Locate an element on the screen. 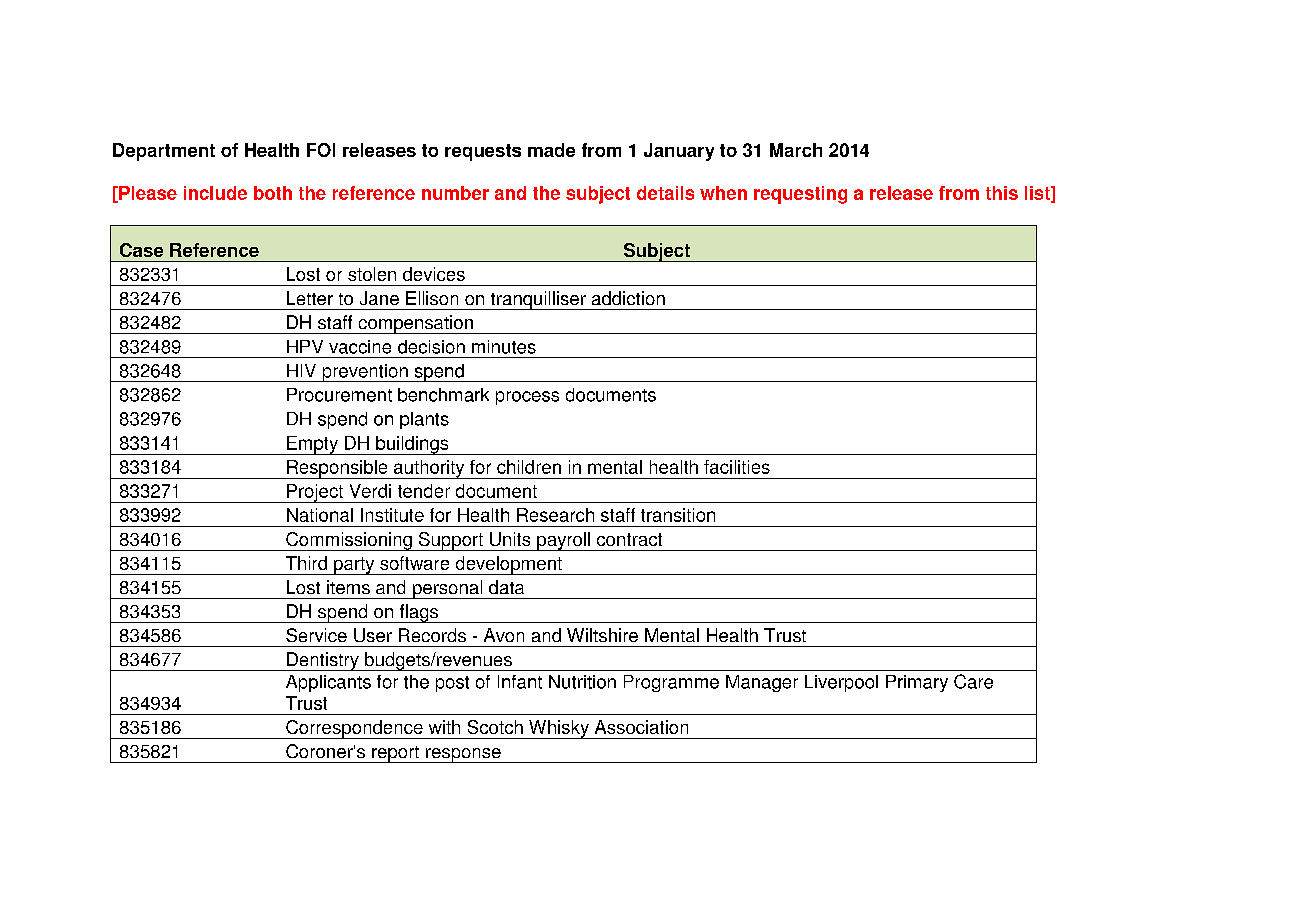  facilities is located at coordinates (737, 467).
